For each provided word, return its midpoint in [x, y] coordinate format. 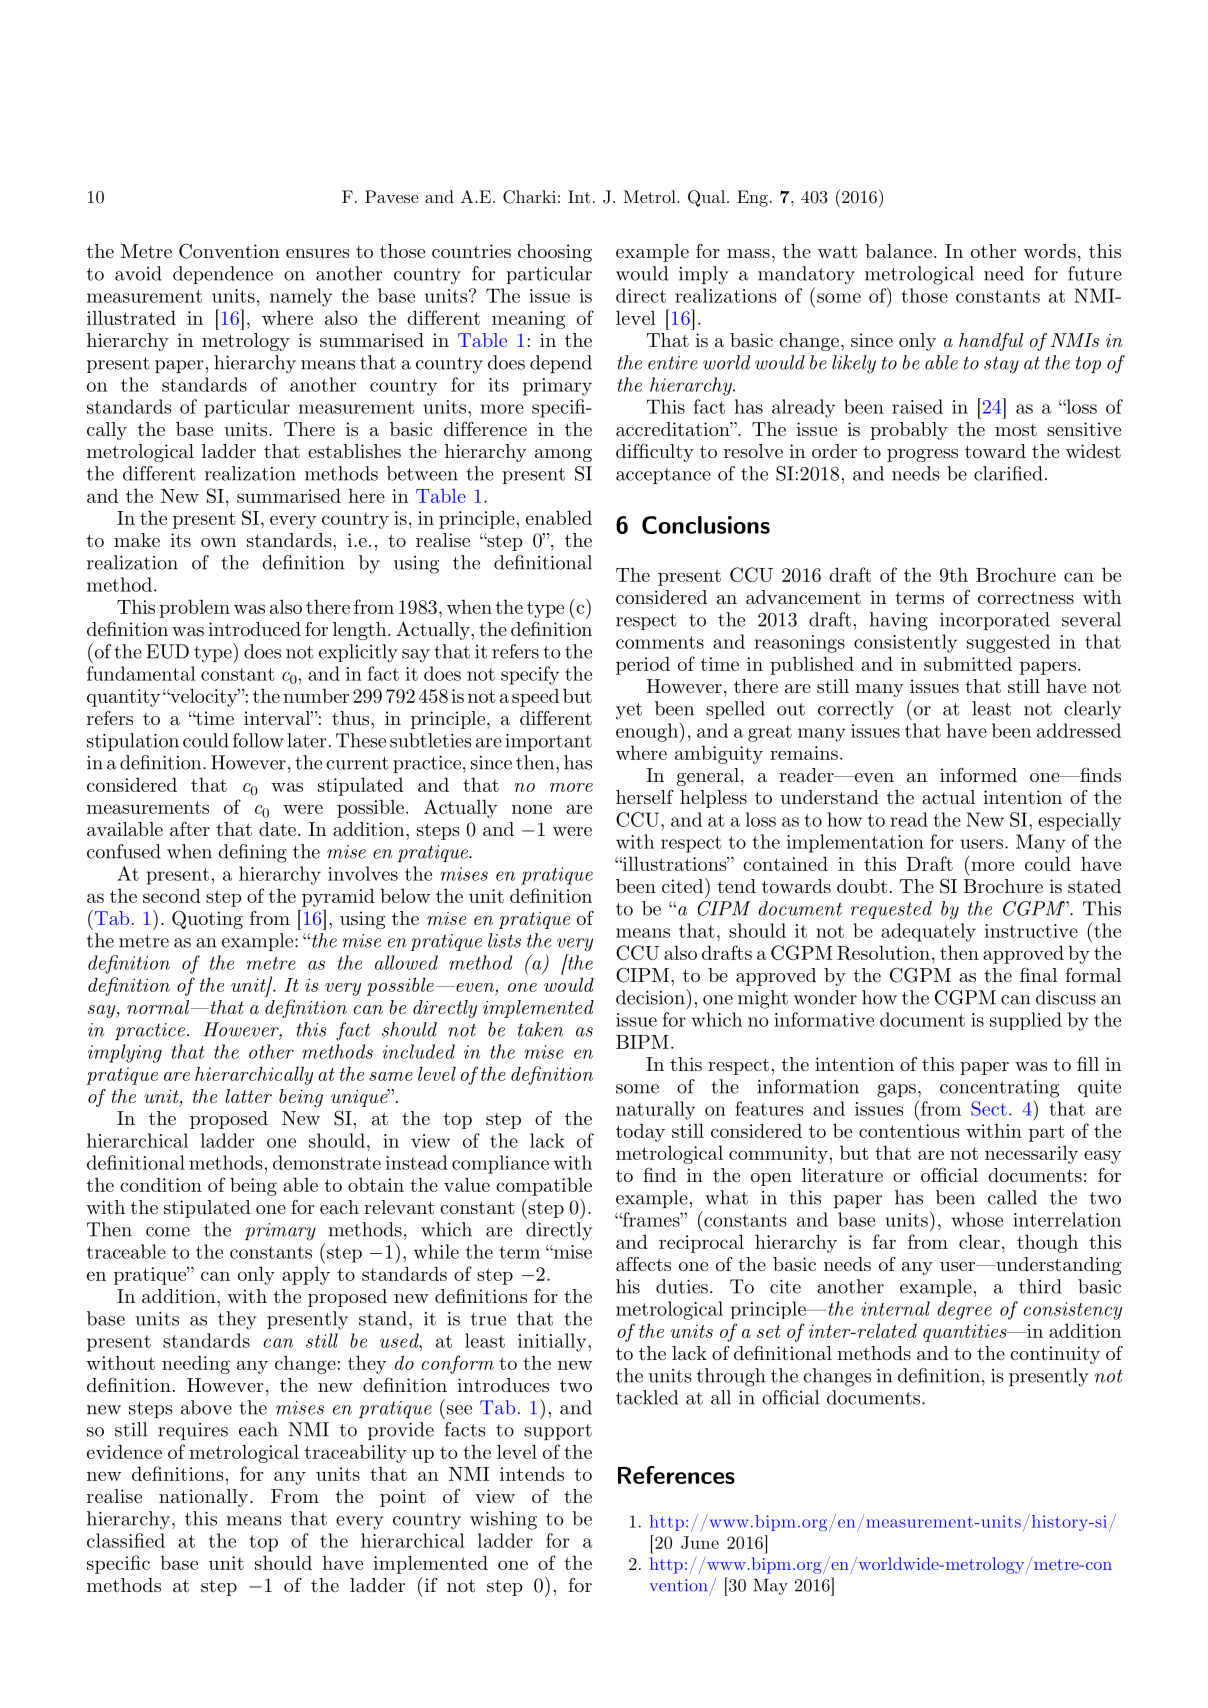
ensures [318, 253]
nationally [205, 1498]
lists [504, 940]
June [700, 1542]
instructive [1031, 931]
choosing [555, 253]
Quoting [207, 919]
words [1050, 251]
